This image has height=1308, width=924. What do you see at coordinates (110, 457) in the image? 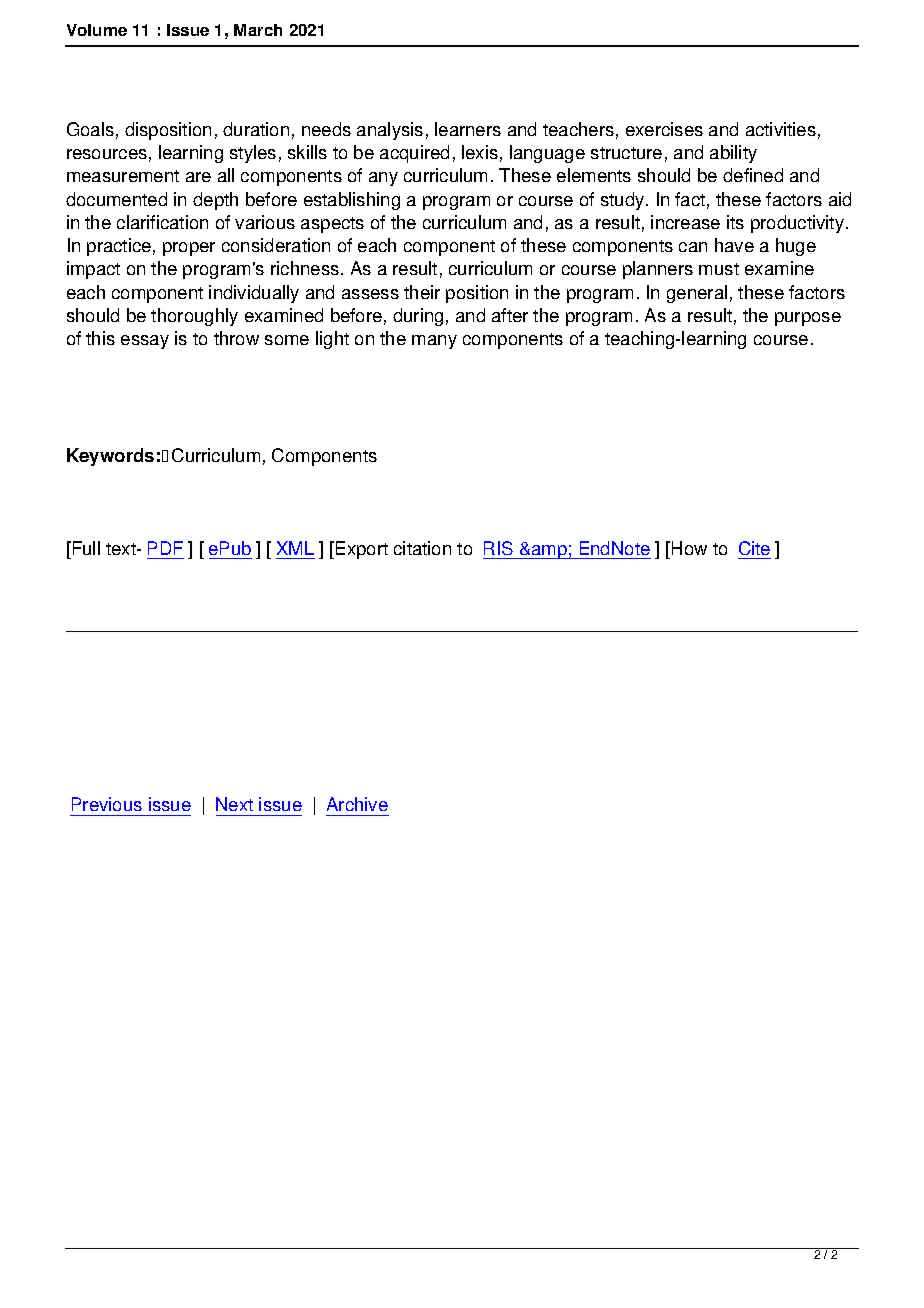
I see `Keywords` at bounding box center [110, 457].
